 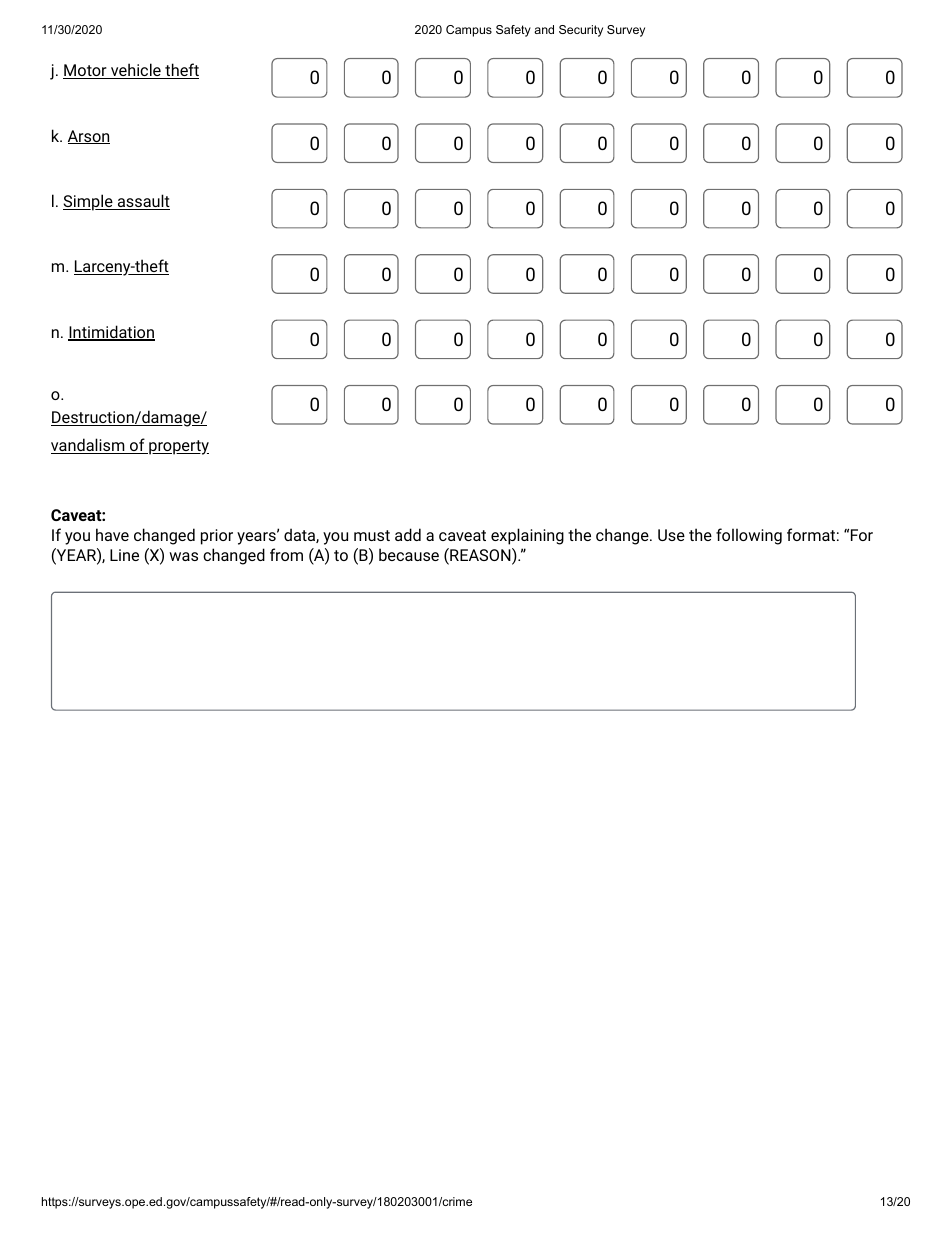 I want to click on assault, so click(x=142, y=202).
